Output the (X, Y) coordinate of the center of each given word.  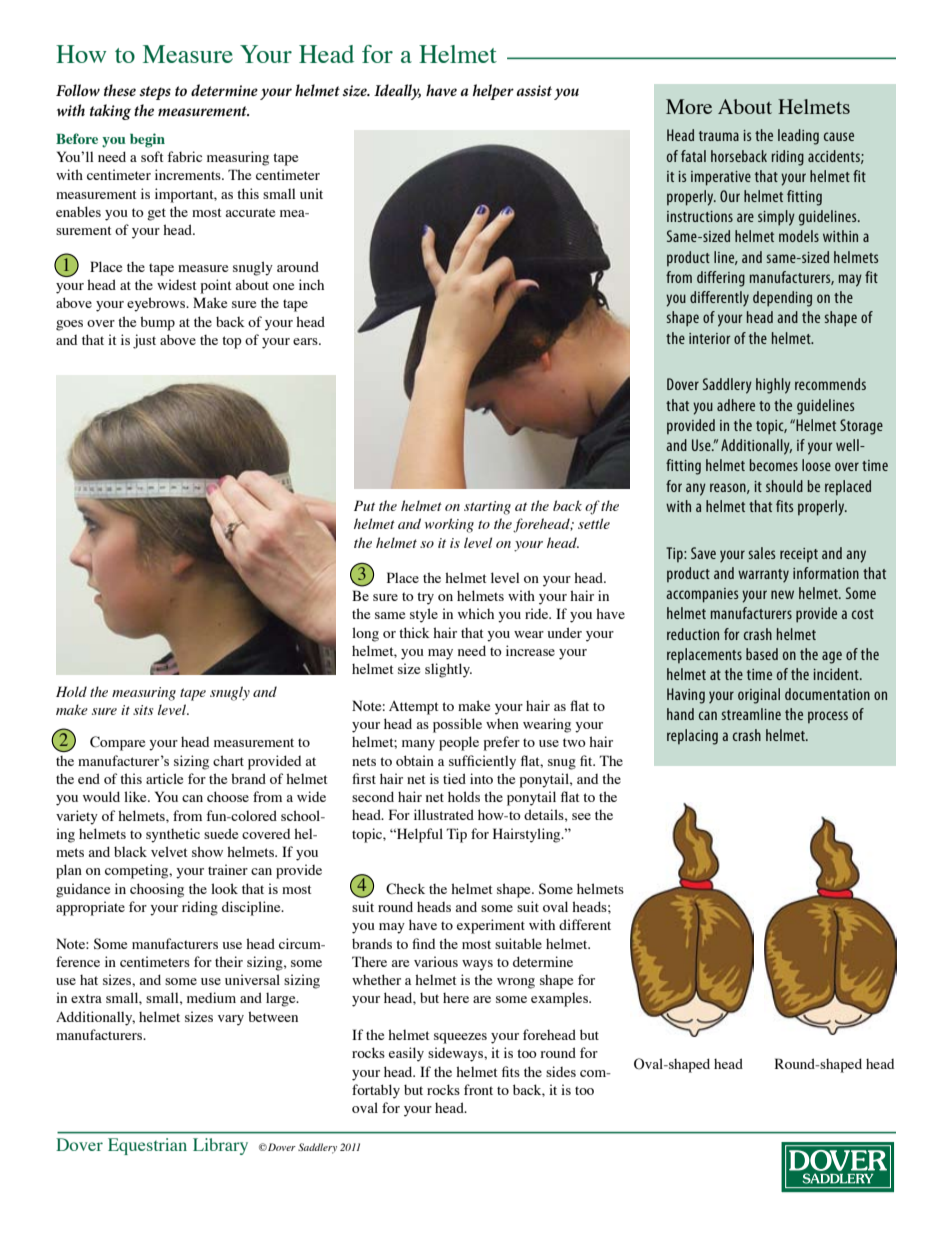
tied (454, 778)
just (144, 341)
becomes (773, 465)
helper (493, 92)
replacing (692, 737)
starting (487, 508)
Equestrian (147, 1146)
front (478, 1089)
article (164, 778)
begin (147, 140)
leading (798, 137)
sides (561, 1071)
